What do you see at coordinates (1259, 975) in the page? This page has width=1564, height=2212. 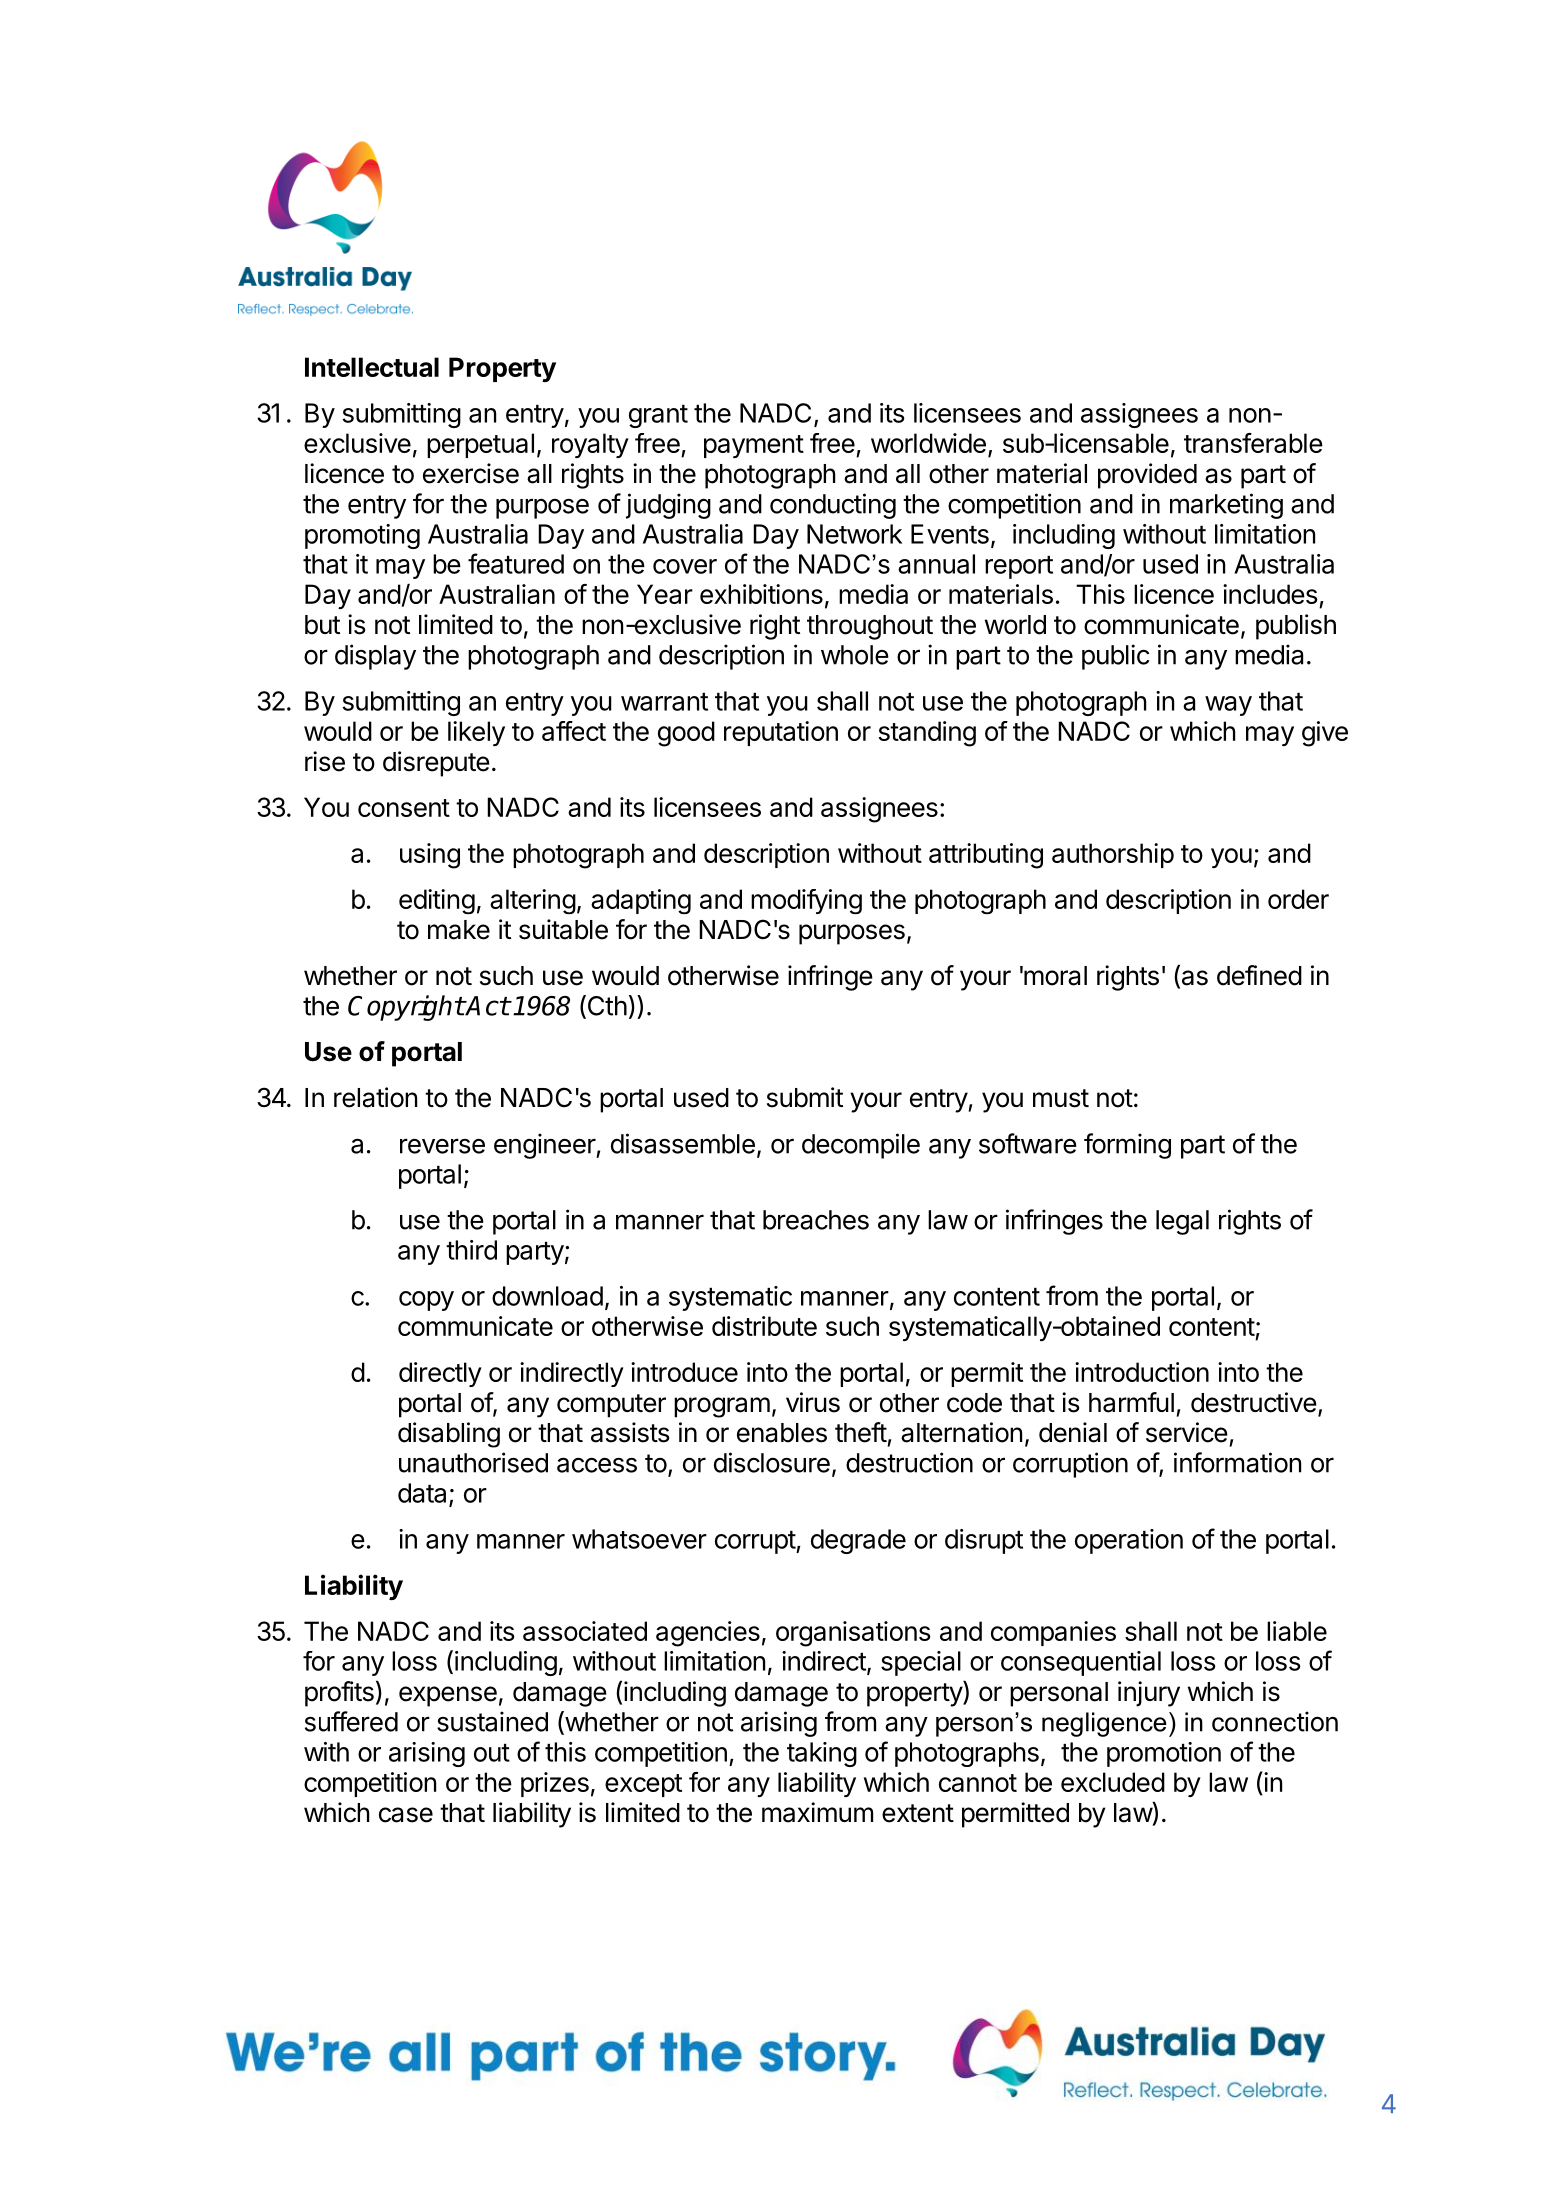 I see `defined` at bounding box center [1259, 975].
